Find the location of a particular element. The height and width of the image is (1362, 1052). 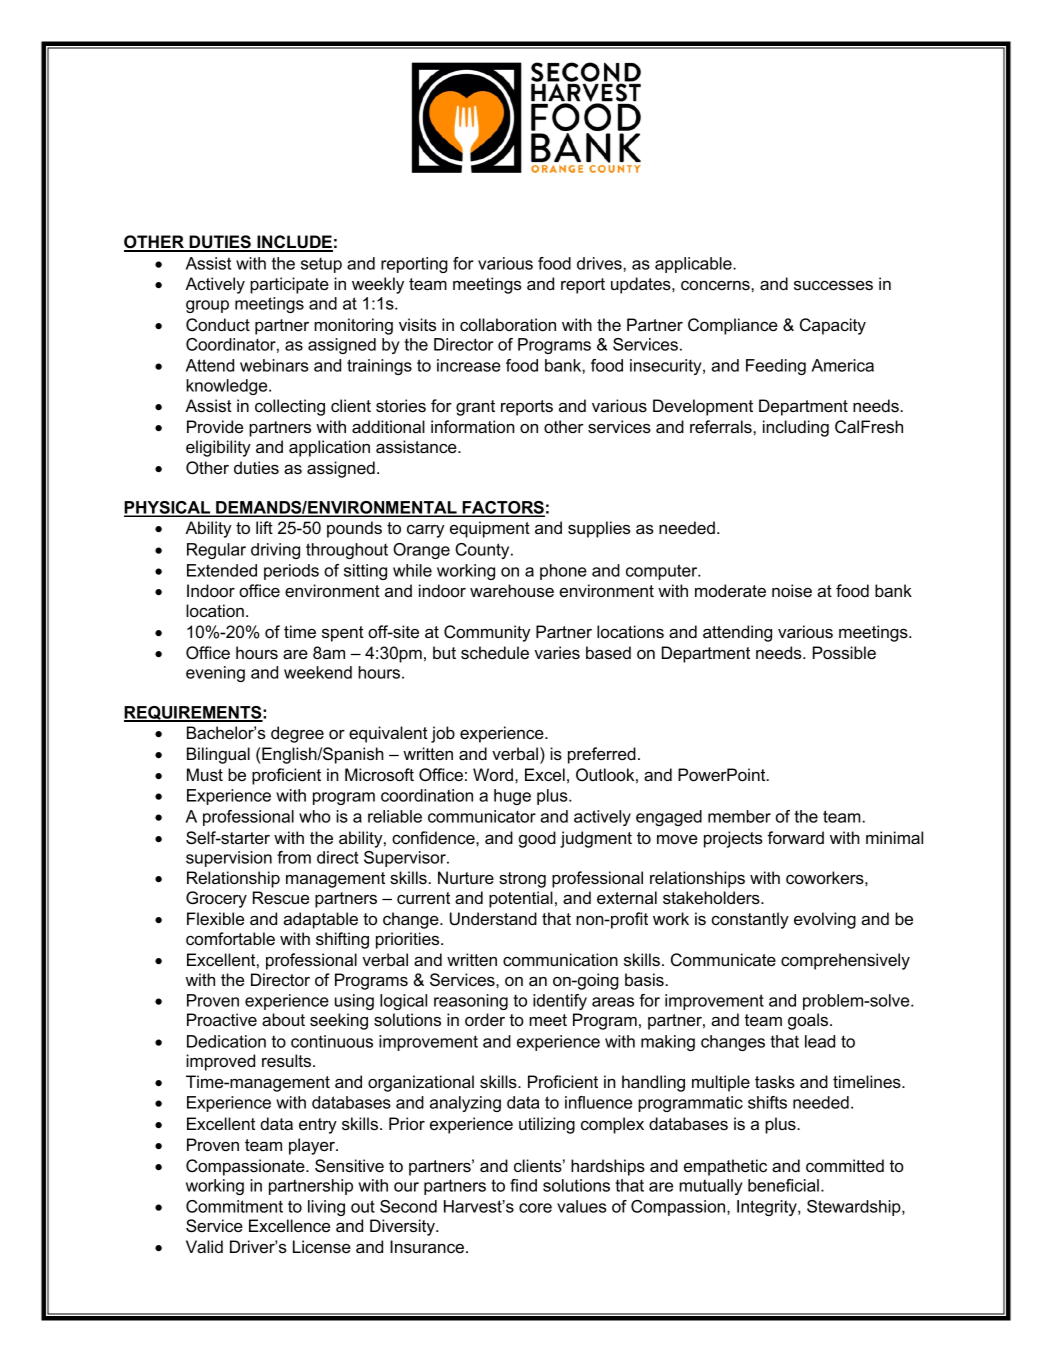

evolving is located at coordinates (825, 920).
